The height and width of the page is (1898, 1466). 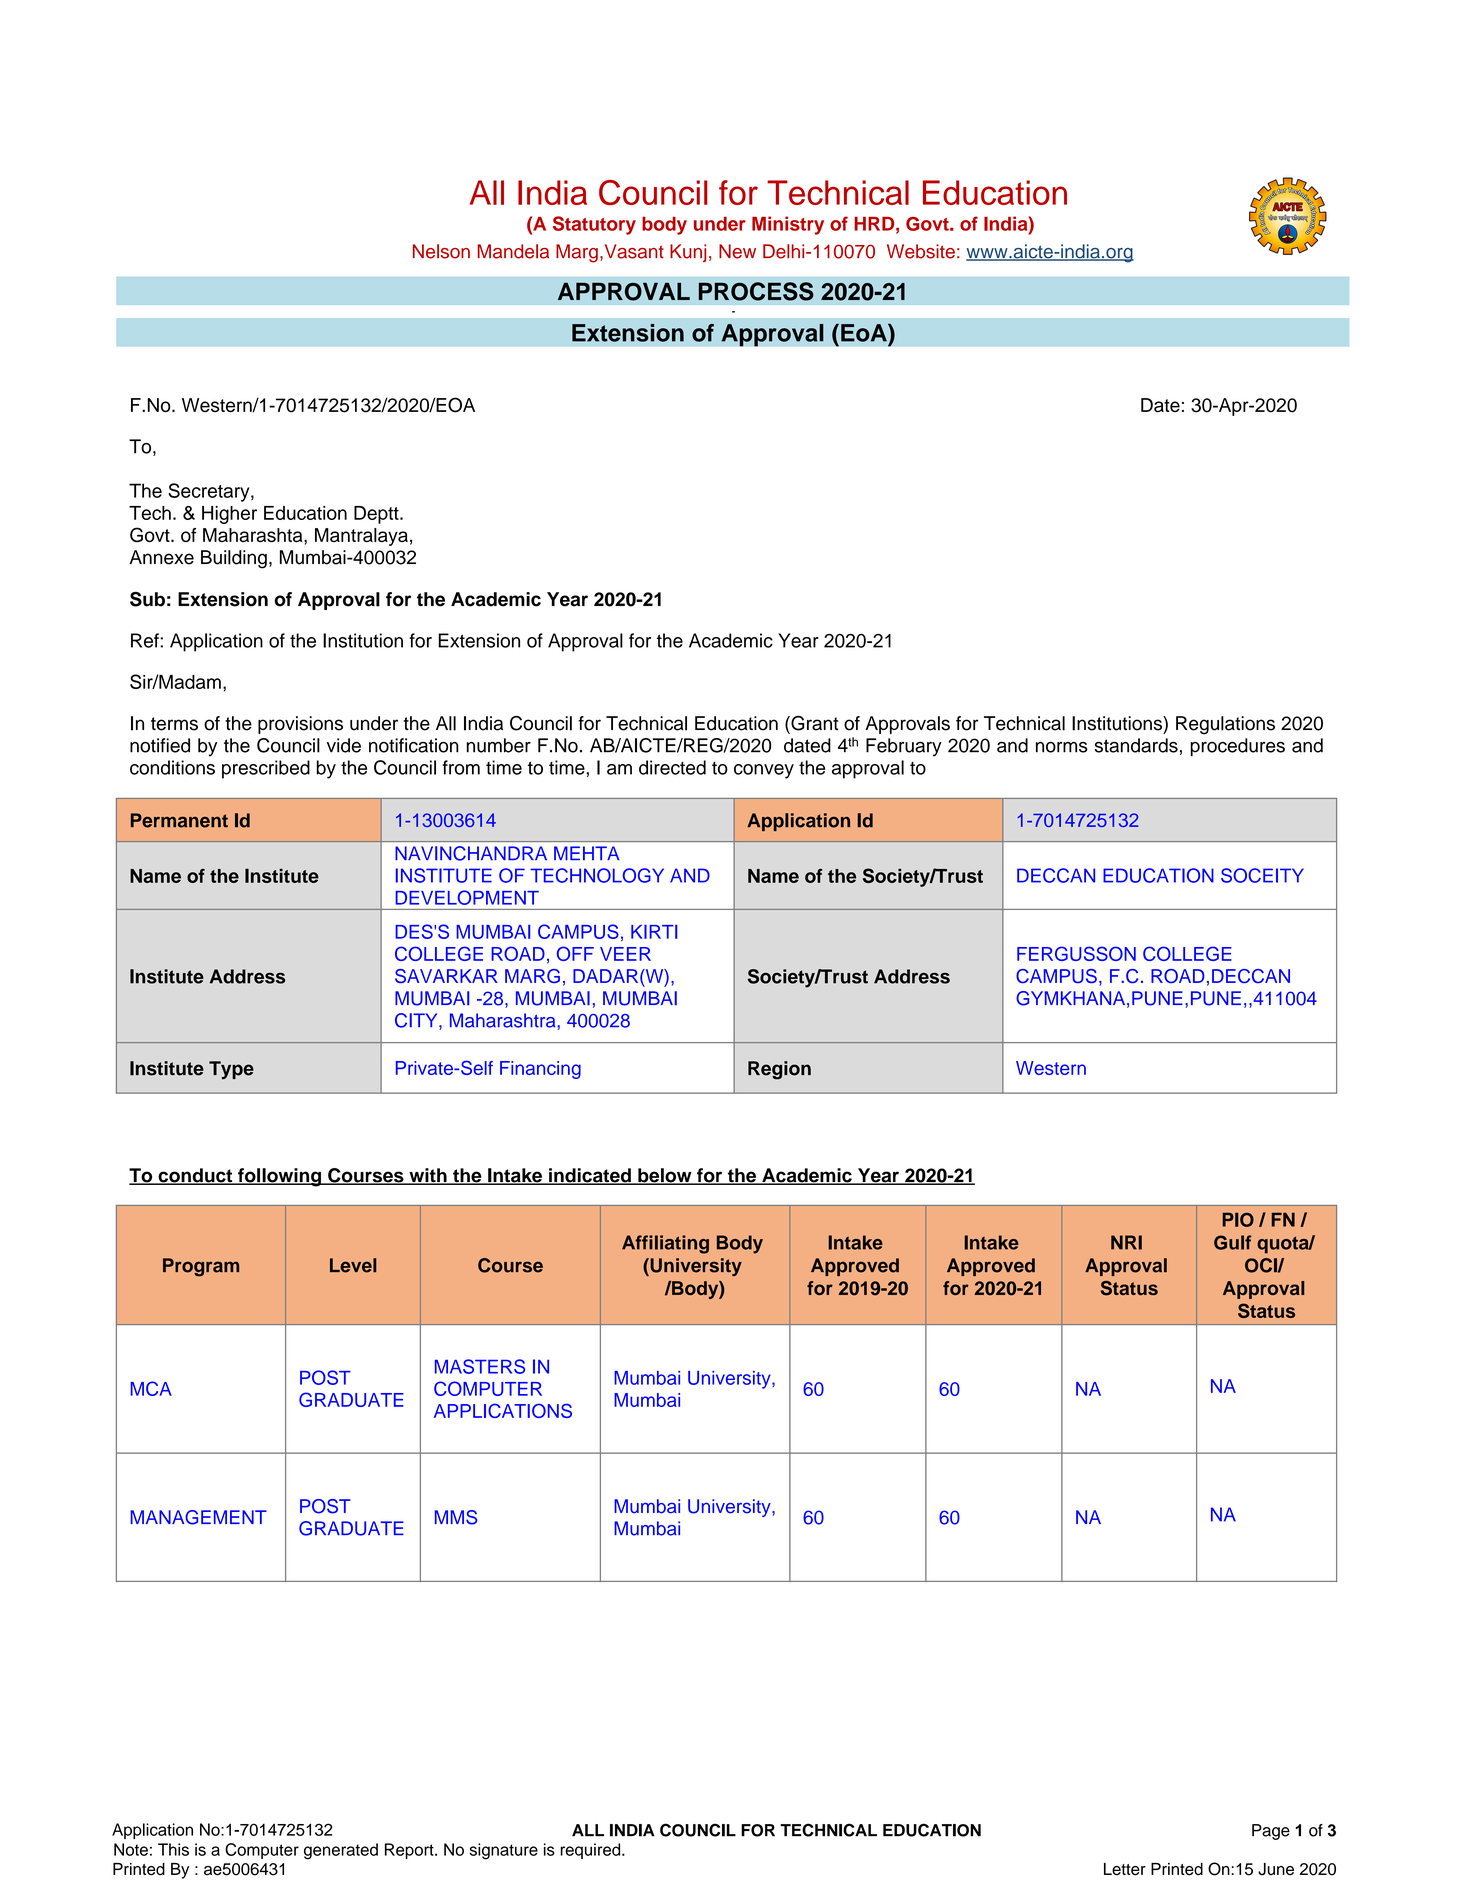 I want to click on Type, so click(x=231, y=1070).
